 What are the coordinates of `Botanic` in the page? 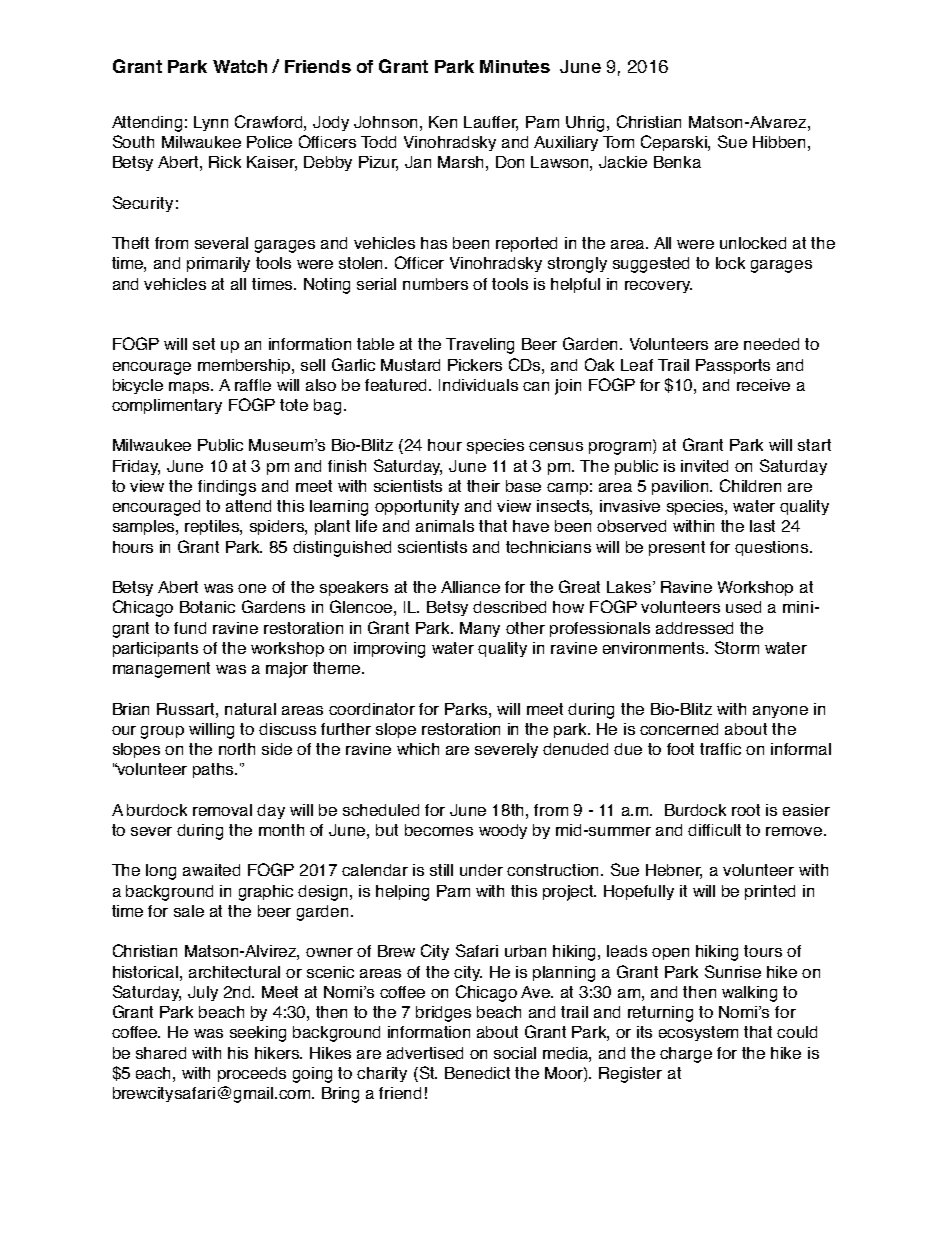 It's located at (207, 607).
